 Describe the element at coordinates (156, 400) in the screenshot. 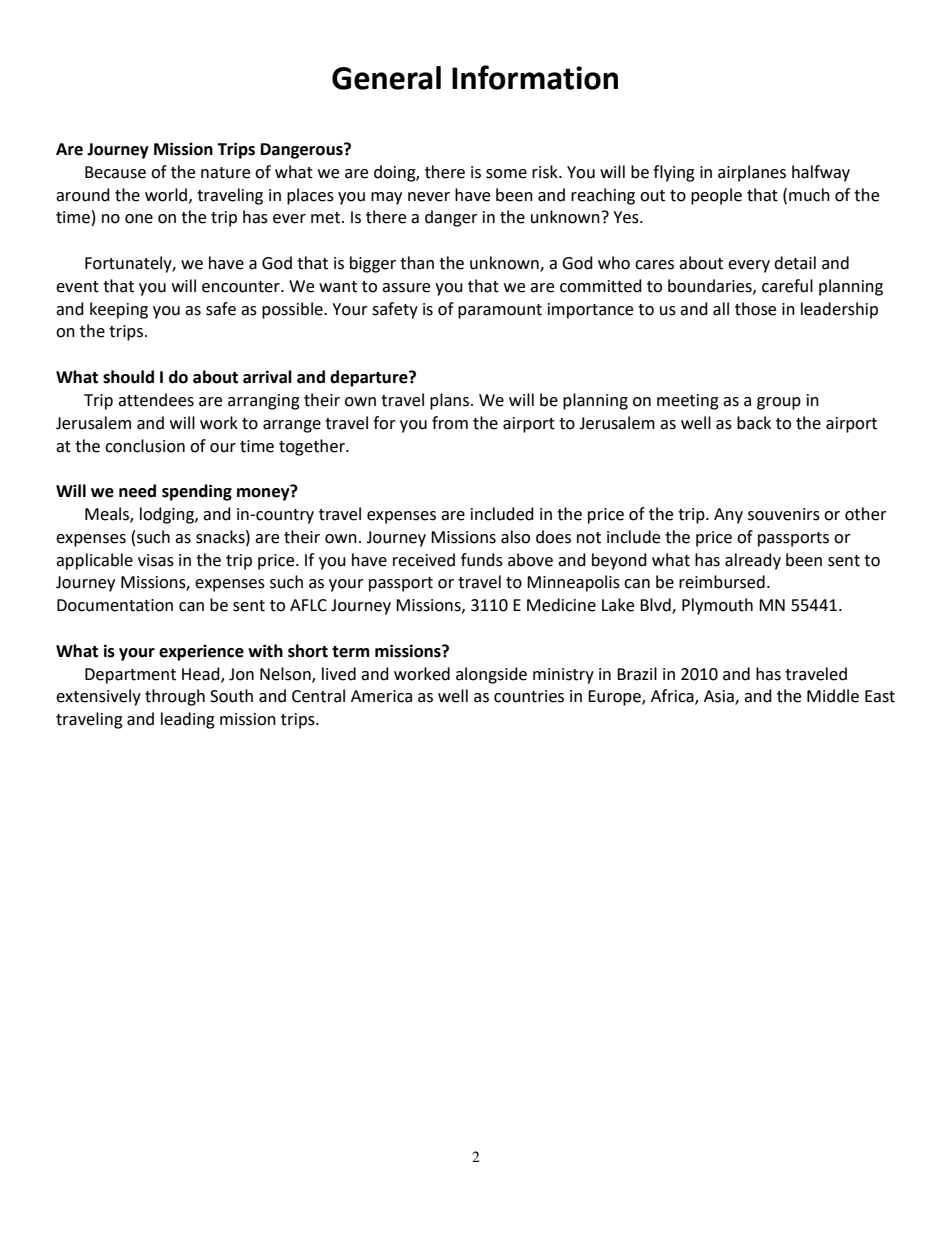

I see `attendees` at that location.
